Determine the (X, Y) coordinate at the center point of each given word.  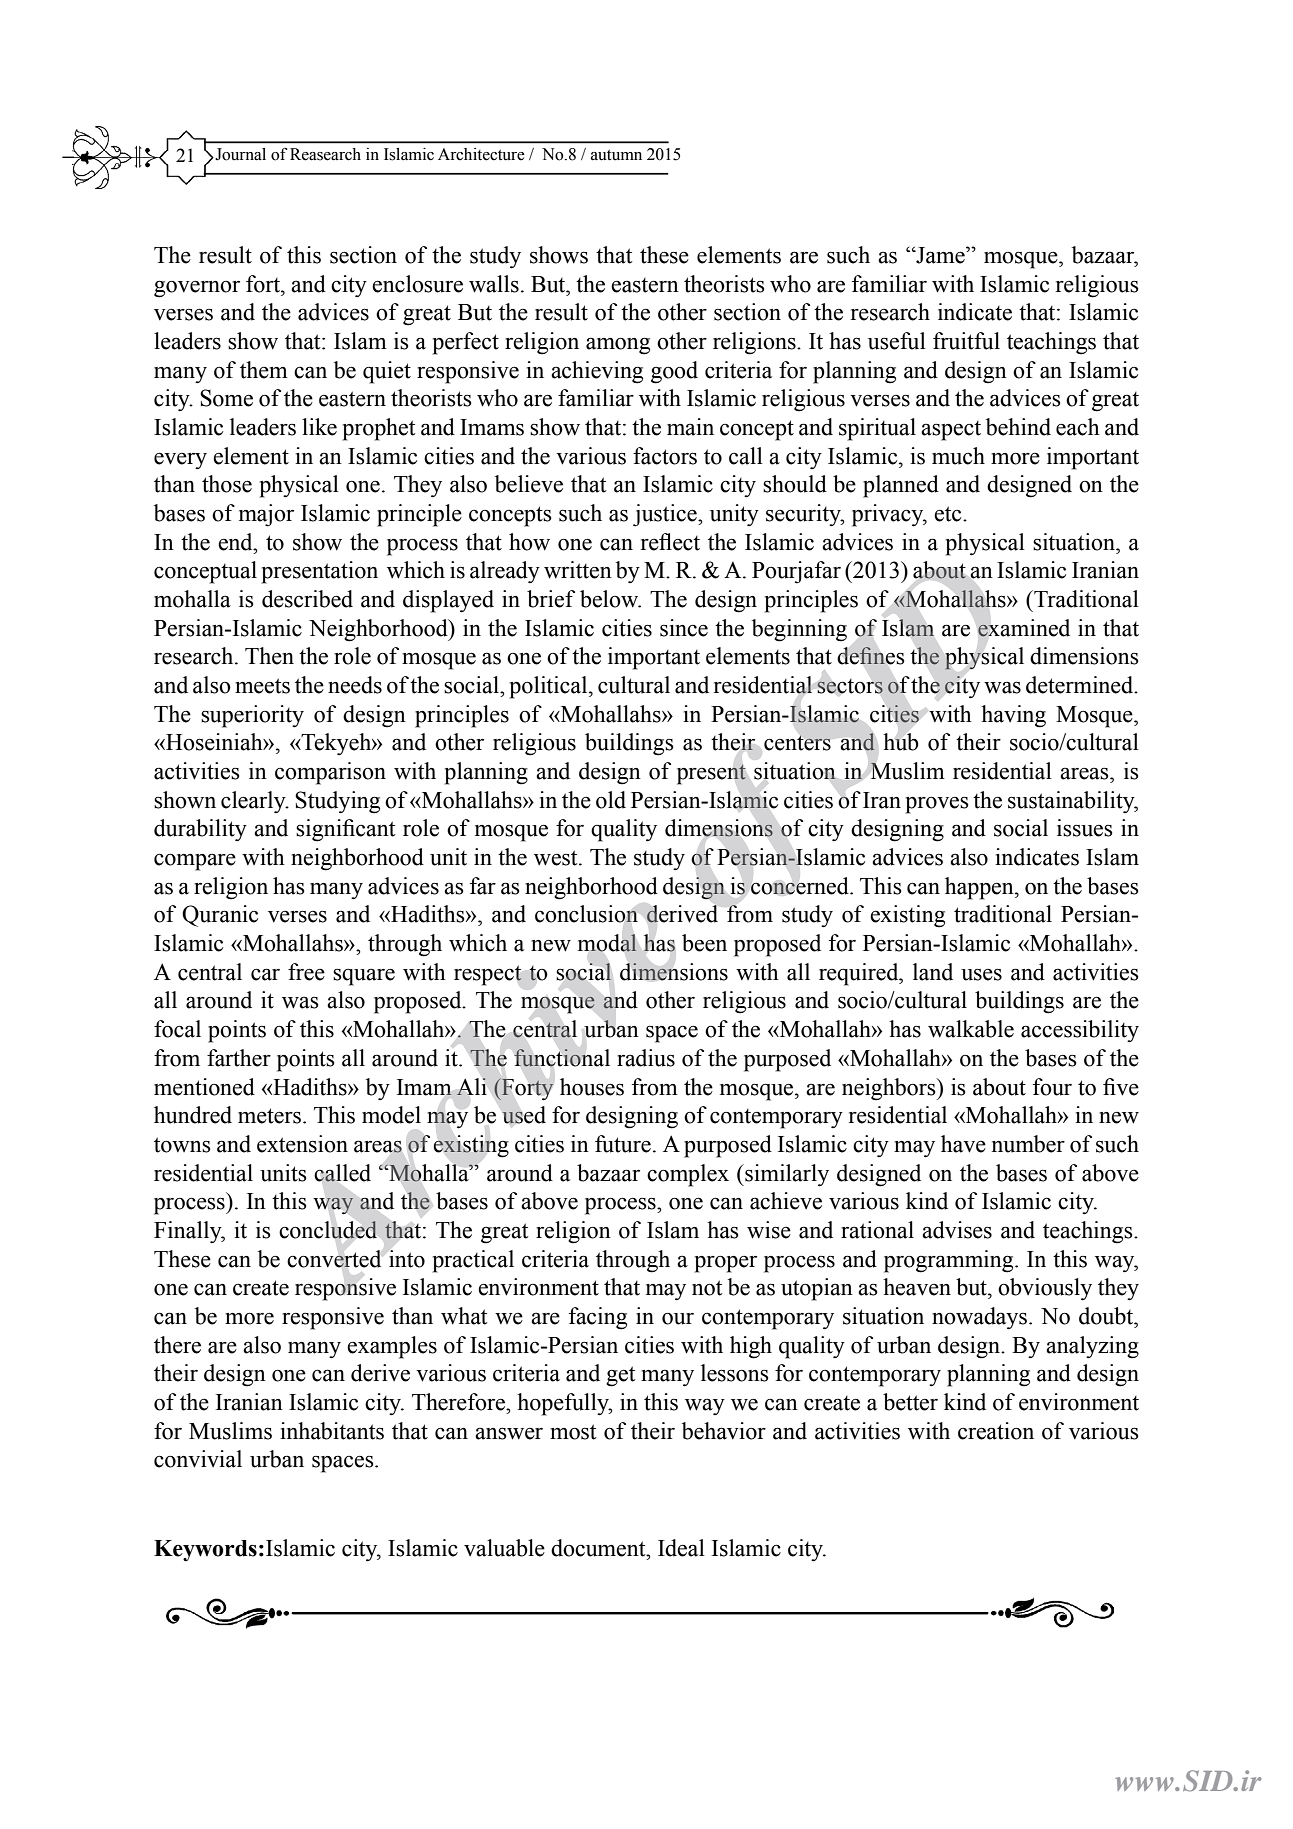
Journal (239, 154)
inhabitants (332, 1431)
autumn (616, 155)
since (684, 628)
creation (996, 1431)
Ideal (681, 1548)
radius (646, 1058)
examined (1024, 628)
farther (239, 1058)
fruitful (966, 341)
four (1052, 1087)
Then (269, 656)
